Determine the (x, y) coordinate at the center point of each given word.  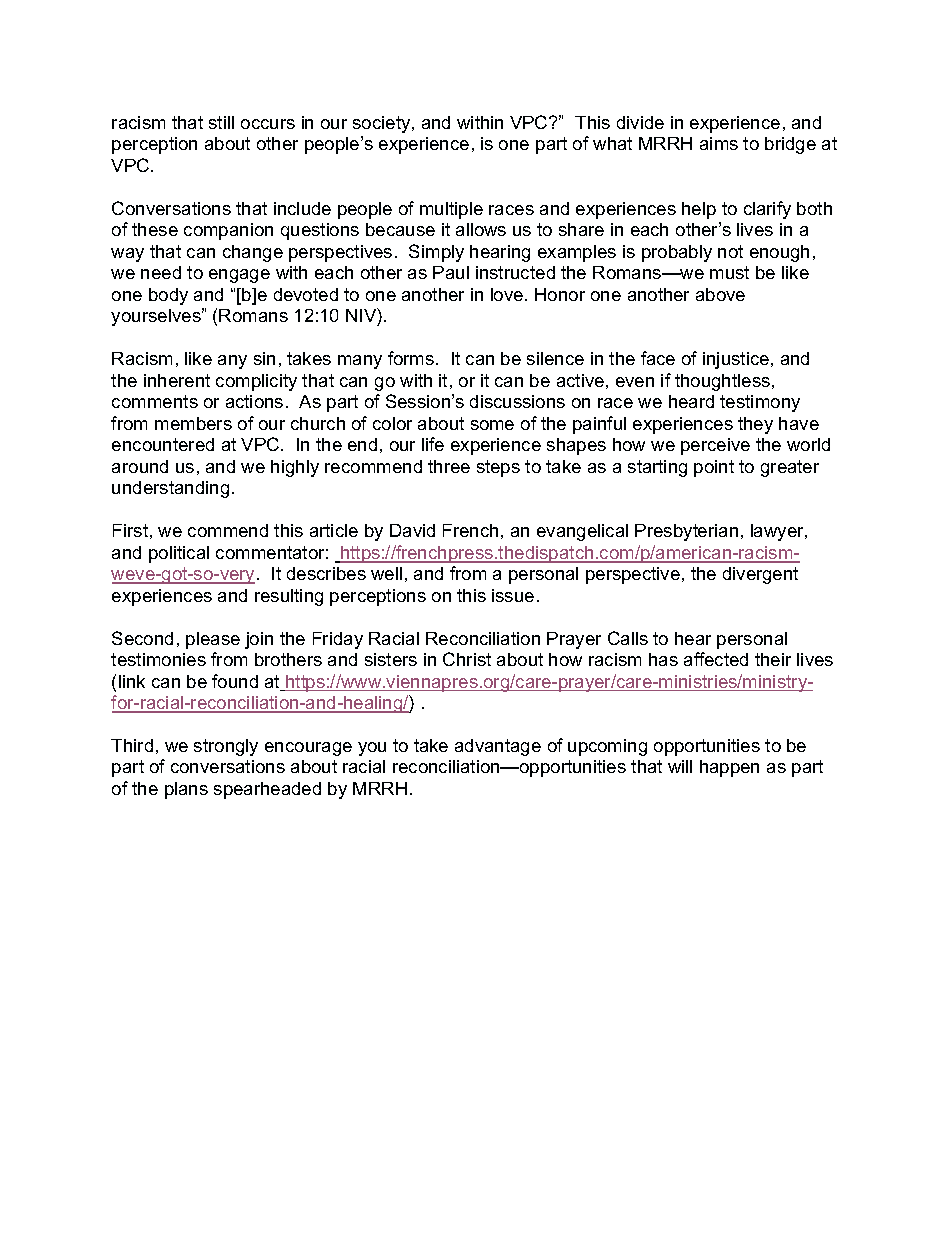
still (221, 122)
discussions (517, 401)
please (213, 640)
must (729, 272)
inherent (177, 380)
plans (186, 790)
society (383, 124)
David (412, 530)
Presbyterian (686, 532)
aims (719, 143)
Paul (451, 272)
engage (239, 276)
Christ (467, 659)
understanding (170, 489)
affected (716, 659)
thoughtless (722, 382)
